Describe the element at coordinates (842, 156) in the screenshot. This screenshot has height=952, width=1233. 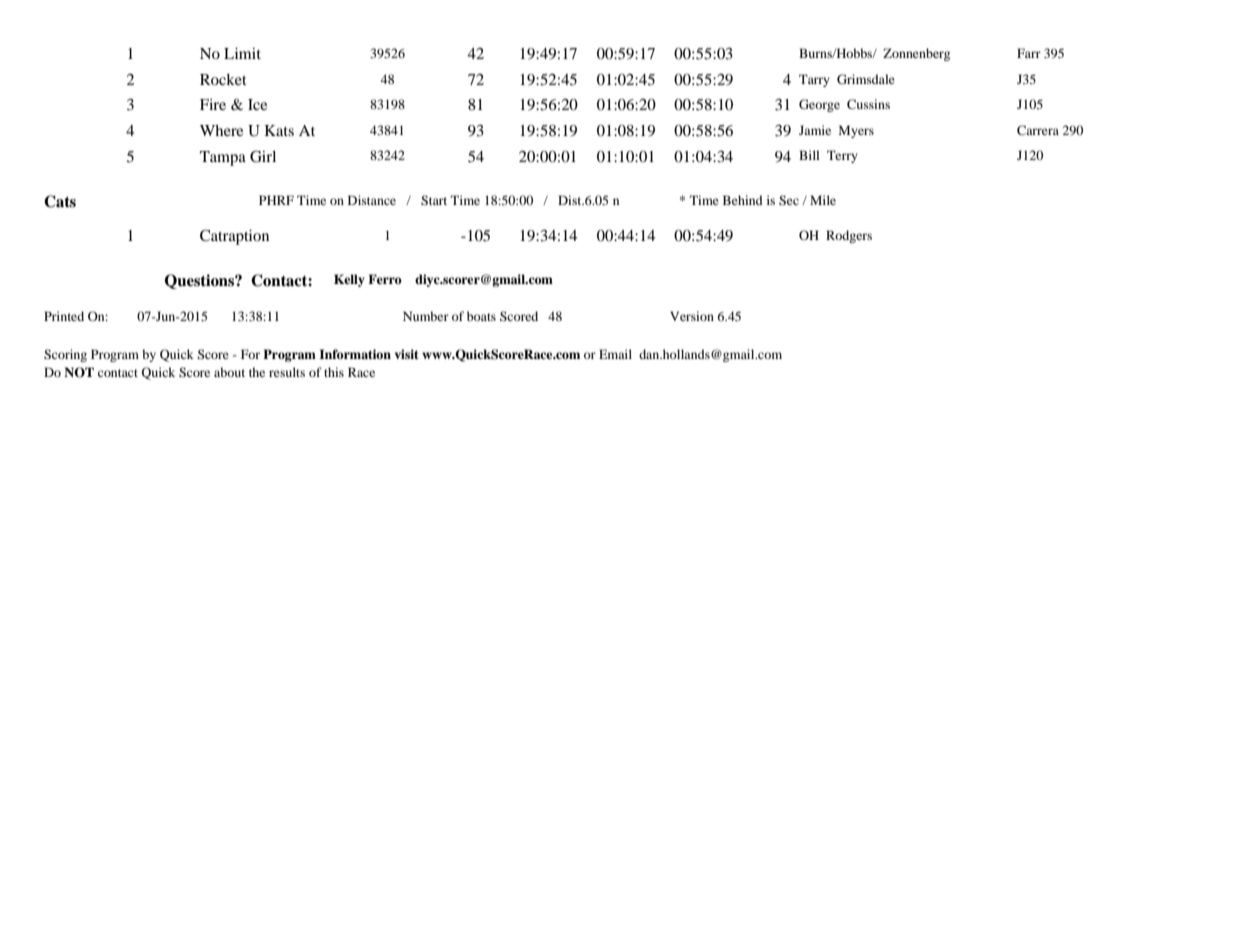
I see `Terry` at that location.
